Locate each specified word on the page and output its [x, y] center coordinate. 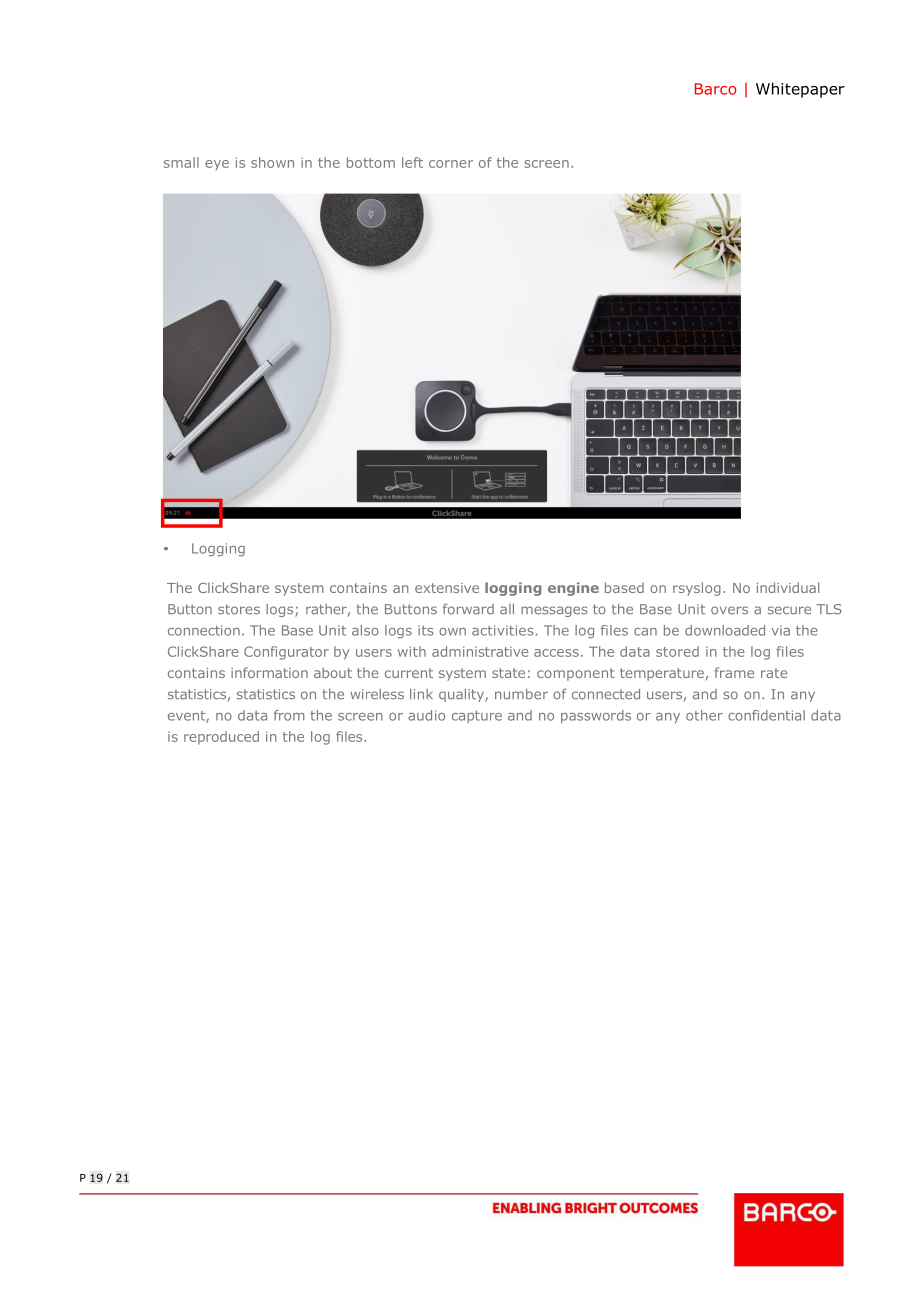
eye [217, 165]
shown [272, 162]
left [412, 162]
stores [239, 609]
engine [573, 589]
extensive [447, 588]
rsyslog [697, 589]
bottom [371, 162]
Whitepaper [800, 90]
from [289, 715]
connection [204, 630]
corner [451, 164]
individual [788, 587]
